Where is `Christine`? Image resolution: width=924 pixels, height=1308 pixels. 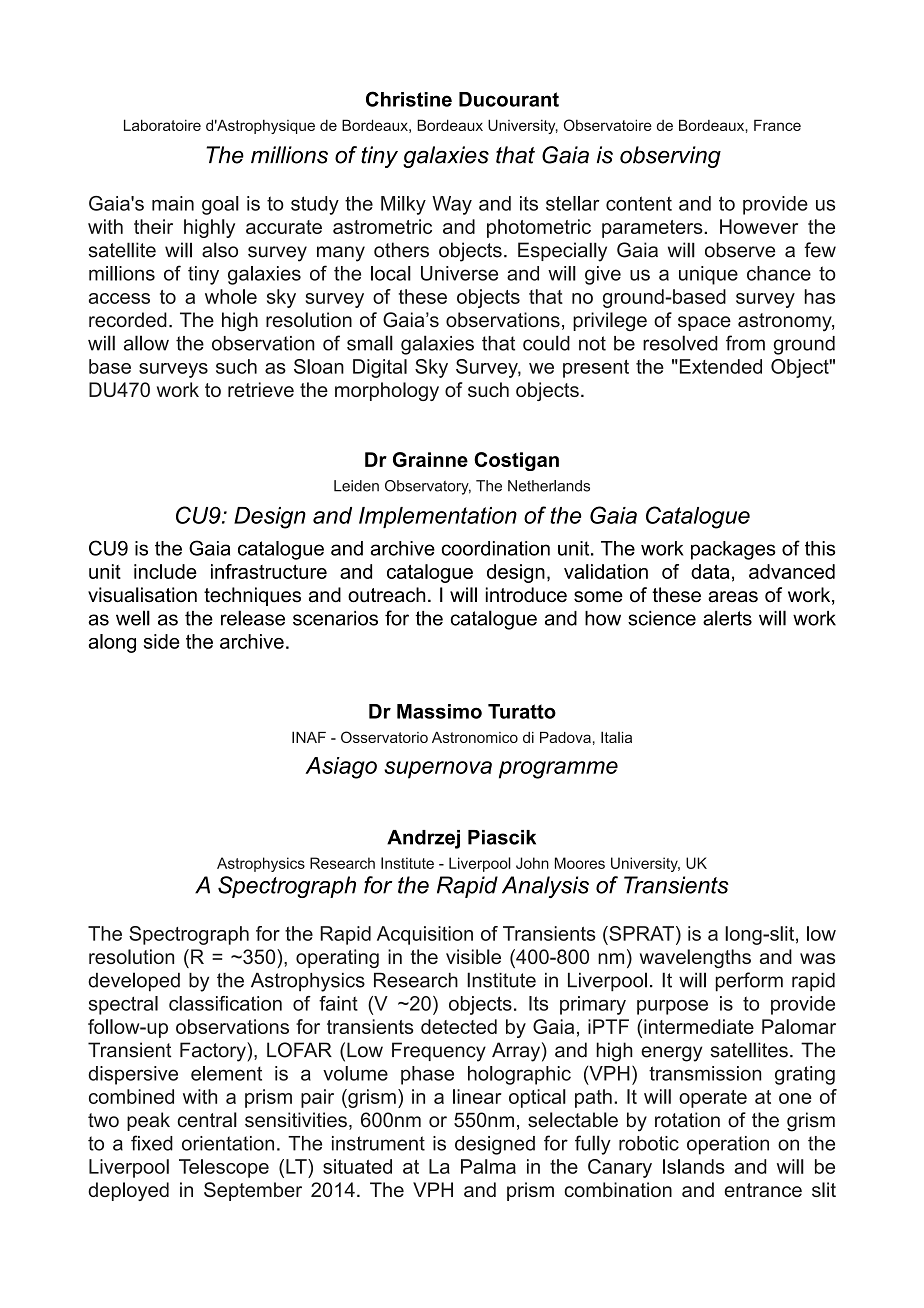 Christine is located at coordinates (409, 99).
